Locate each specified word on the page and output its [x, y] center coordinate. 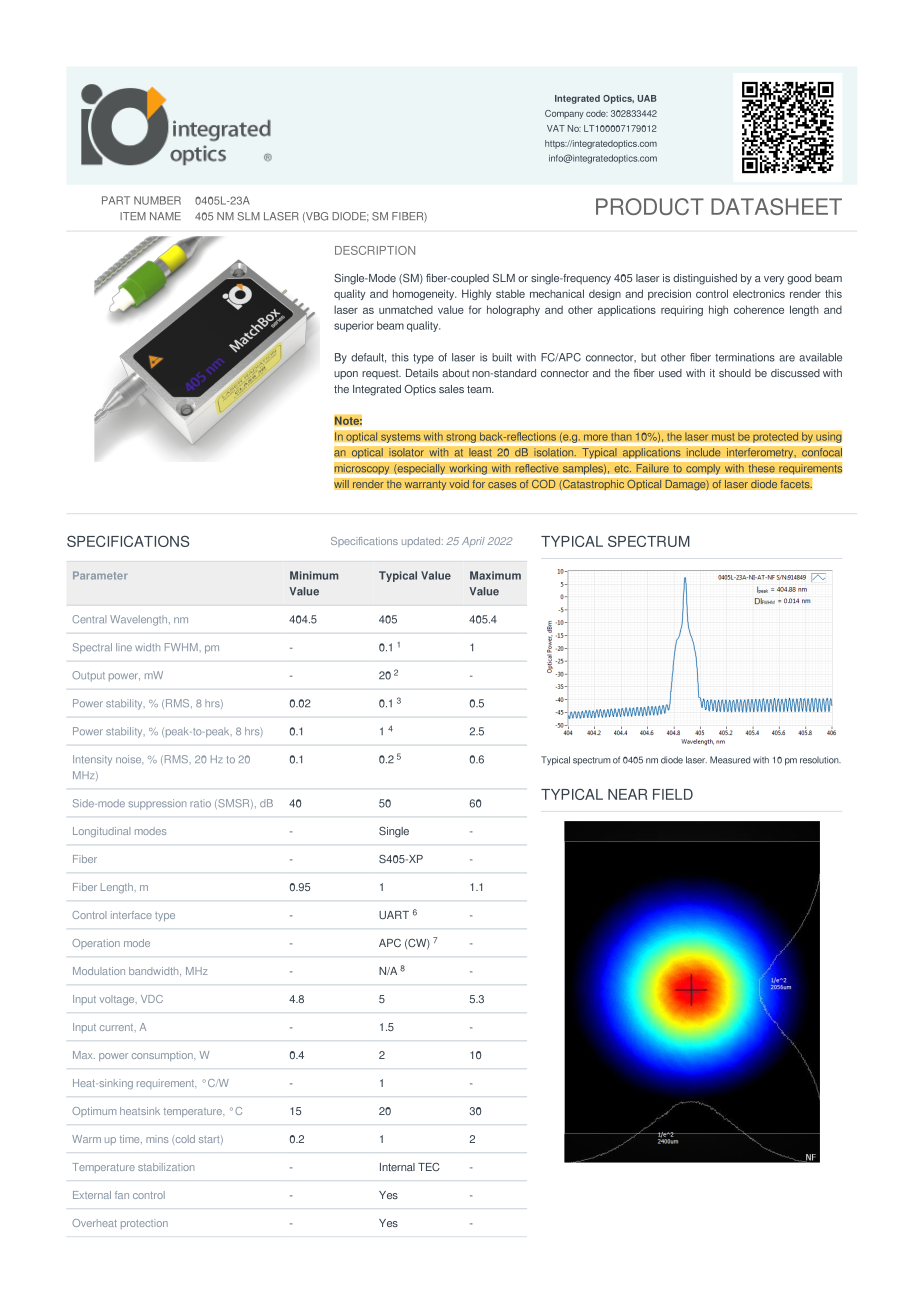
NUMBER [157, 200]
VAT [556, 128]
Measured [730, 760]
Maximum [495, 575]
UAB [647, 98]
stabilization [166, 1167]
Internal [397, 1167]
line [124, 647]
